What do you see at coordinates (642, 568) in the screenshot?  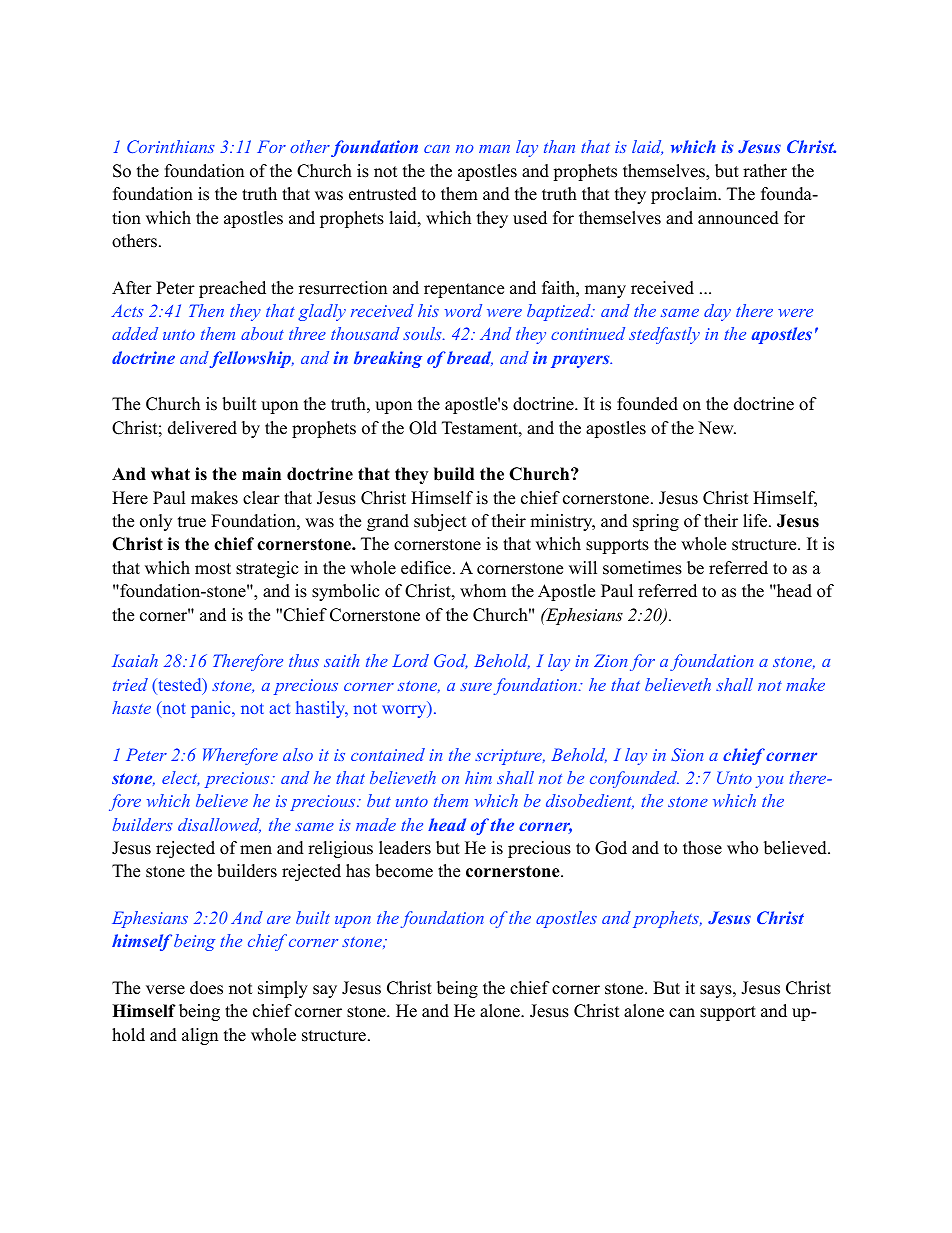 I see `sometimes` at bounding box center [642, 568].
